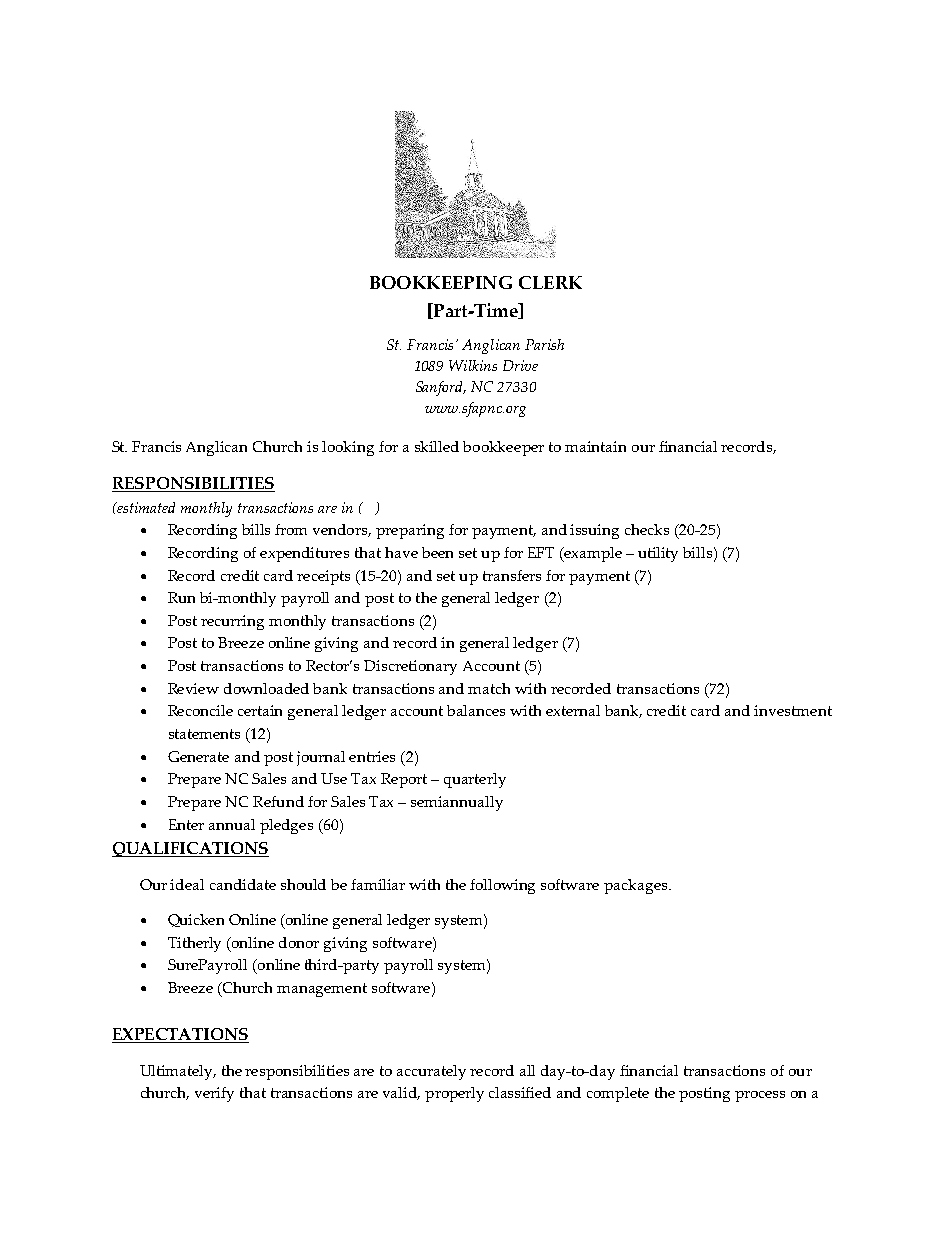 Image resolution: width=952 pixels, height=1233 pixels. I want to click on estimated, so click(145, 507).
